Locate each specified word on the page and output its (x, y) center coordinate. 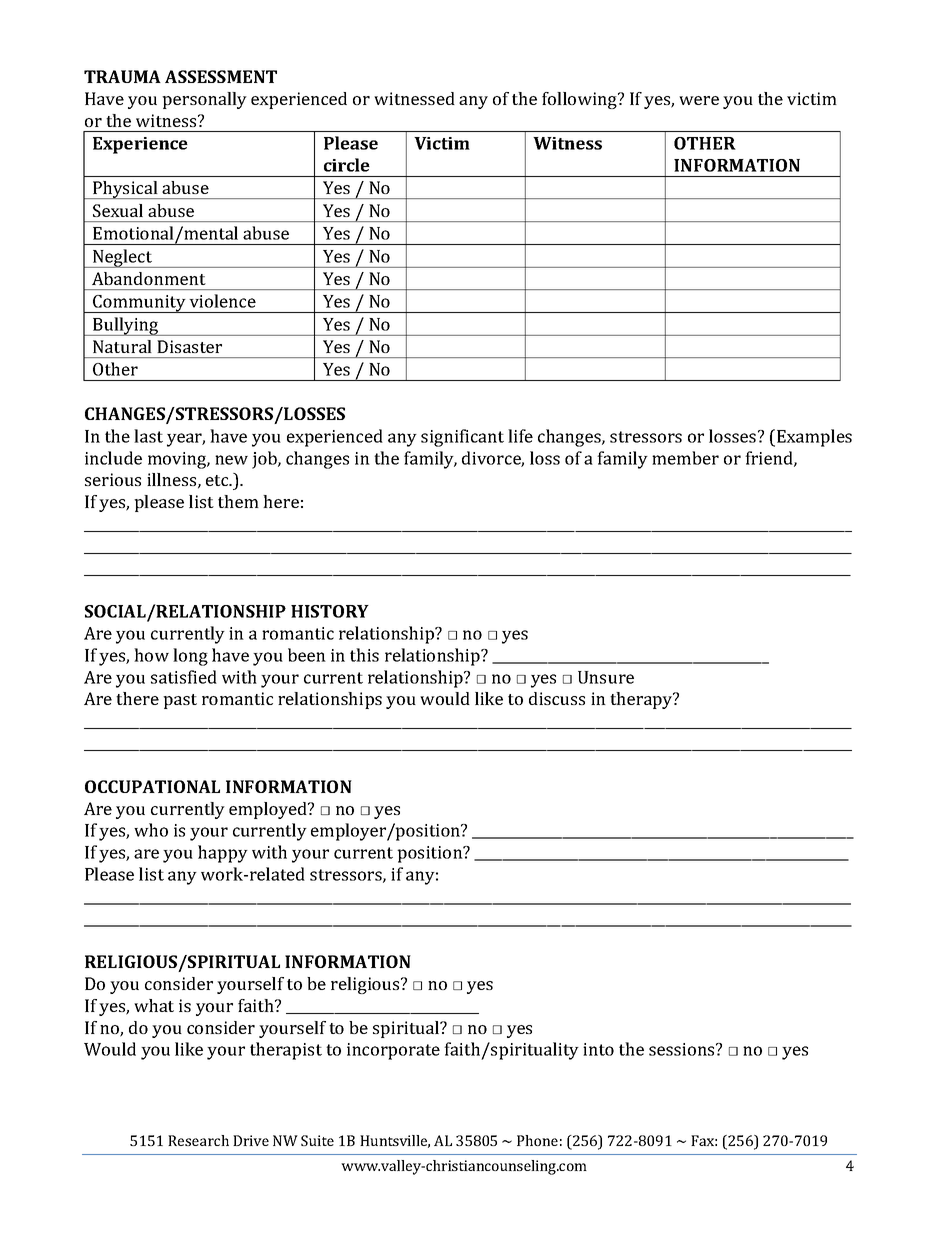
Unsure (606, 677)
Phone (537, 1140)
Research (198, 1140)
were (699, 100)
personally (204, 100)
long (190, 657)
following (580, 100)
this (364, 655)
